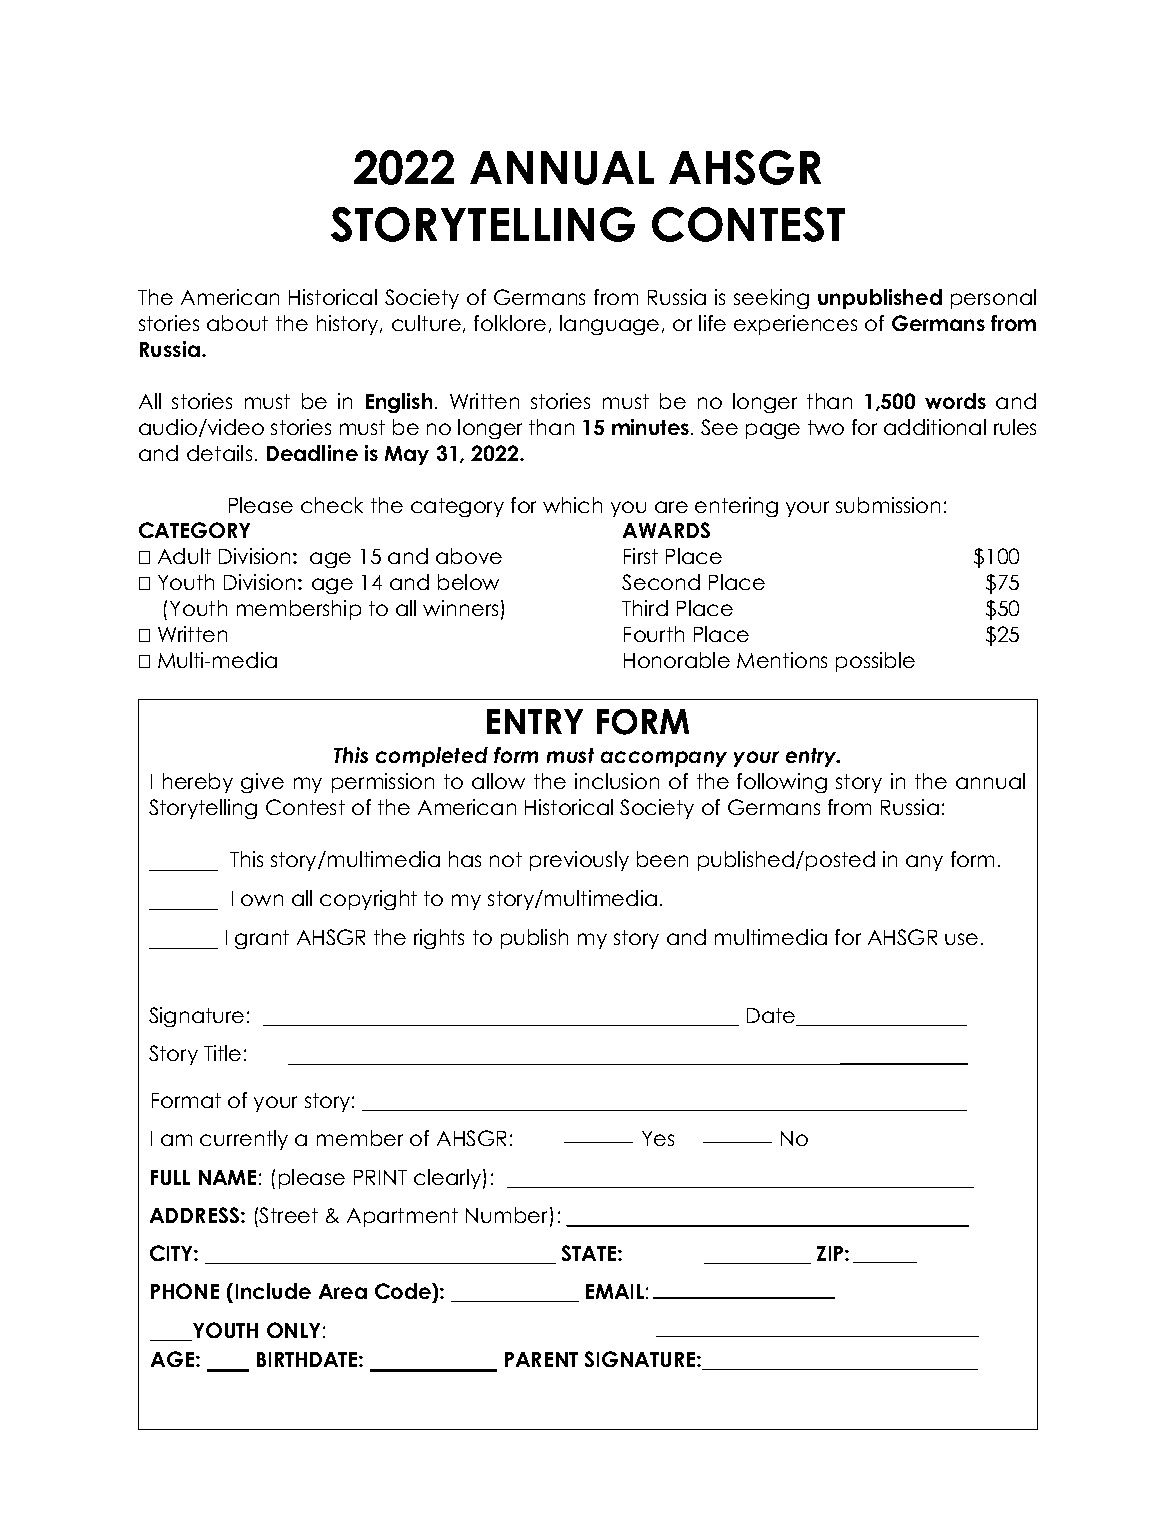 The width and height of the image is (1176, 1522). Describe the element at coordinates (888, 505) in the image. I see `submission` at that location.
